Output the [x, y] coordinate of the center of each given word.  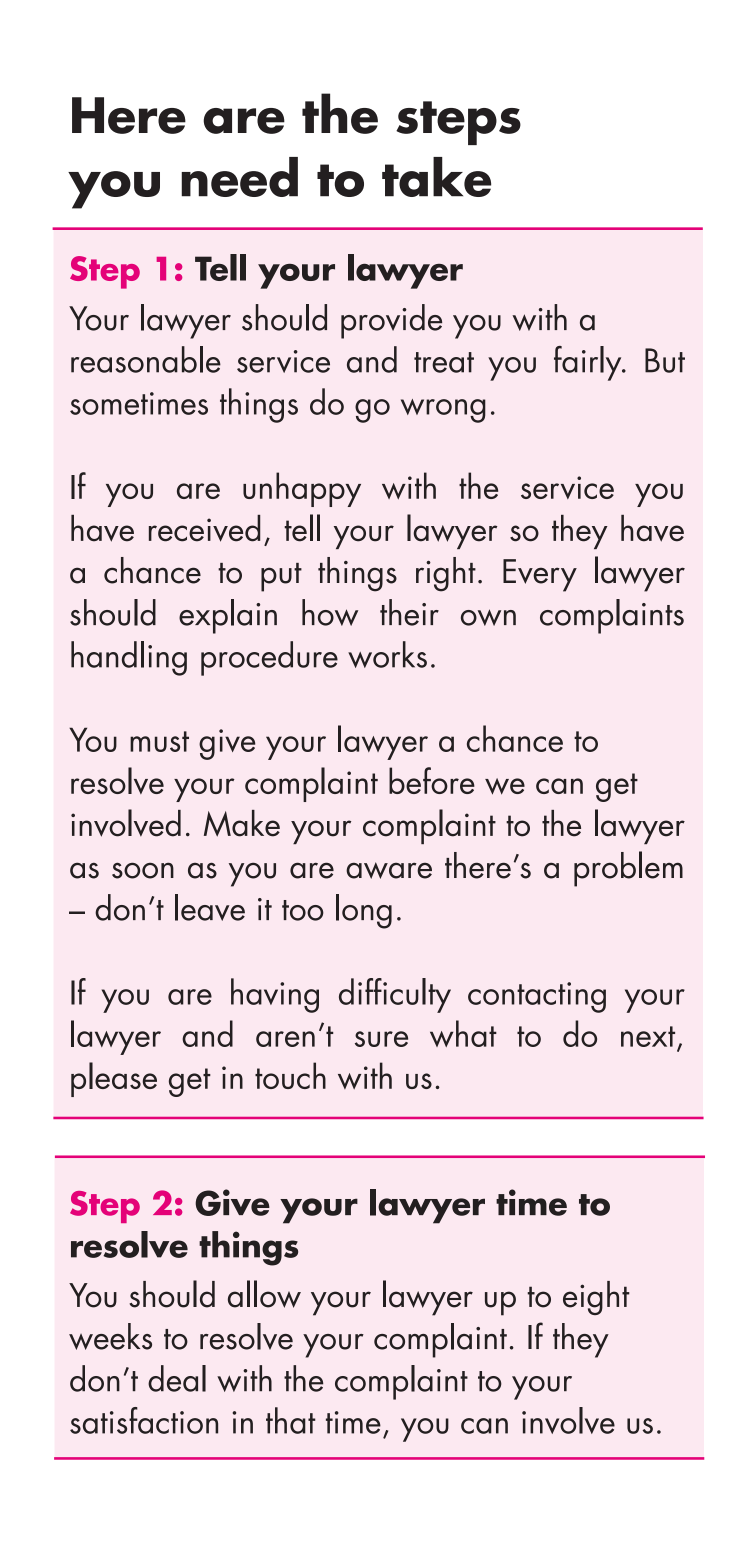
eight [596, 1298]
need [239, 177]
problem [628, 869]
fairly [589, 363]
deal [177, 1378]
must [159, 741]
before [432, 780]
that [291, 1420]
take [436, 177]
